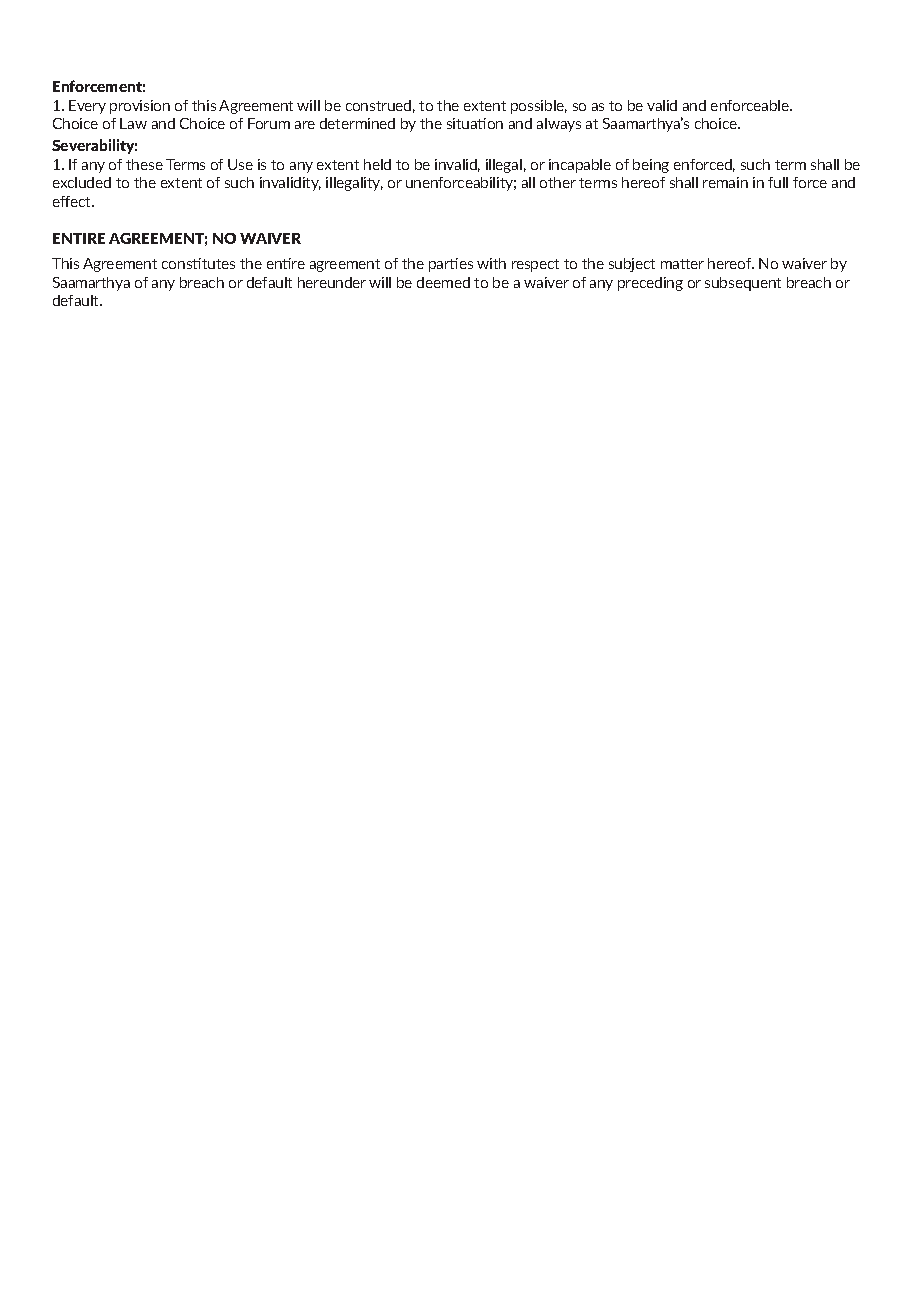  I want to click on deemed, so click(443, 282).
